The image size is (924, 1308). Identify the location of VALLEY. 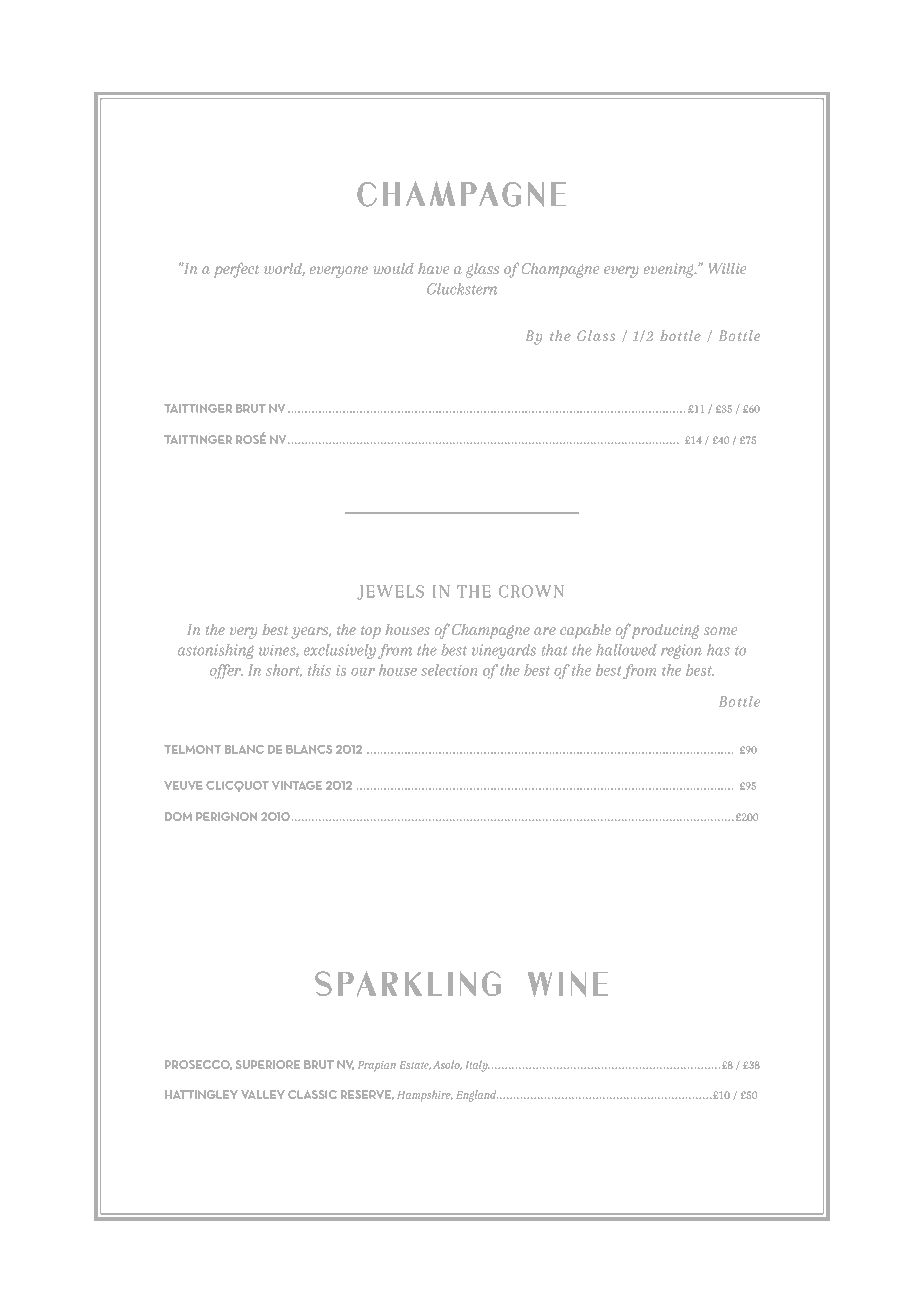
(262, 1094).
